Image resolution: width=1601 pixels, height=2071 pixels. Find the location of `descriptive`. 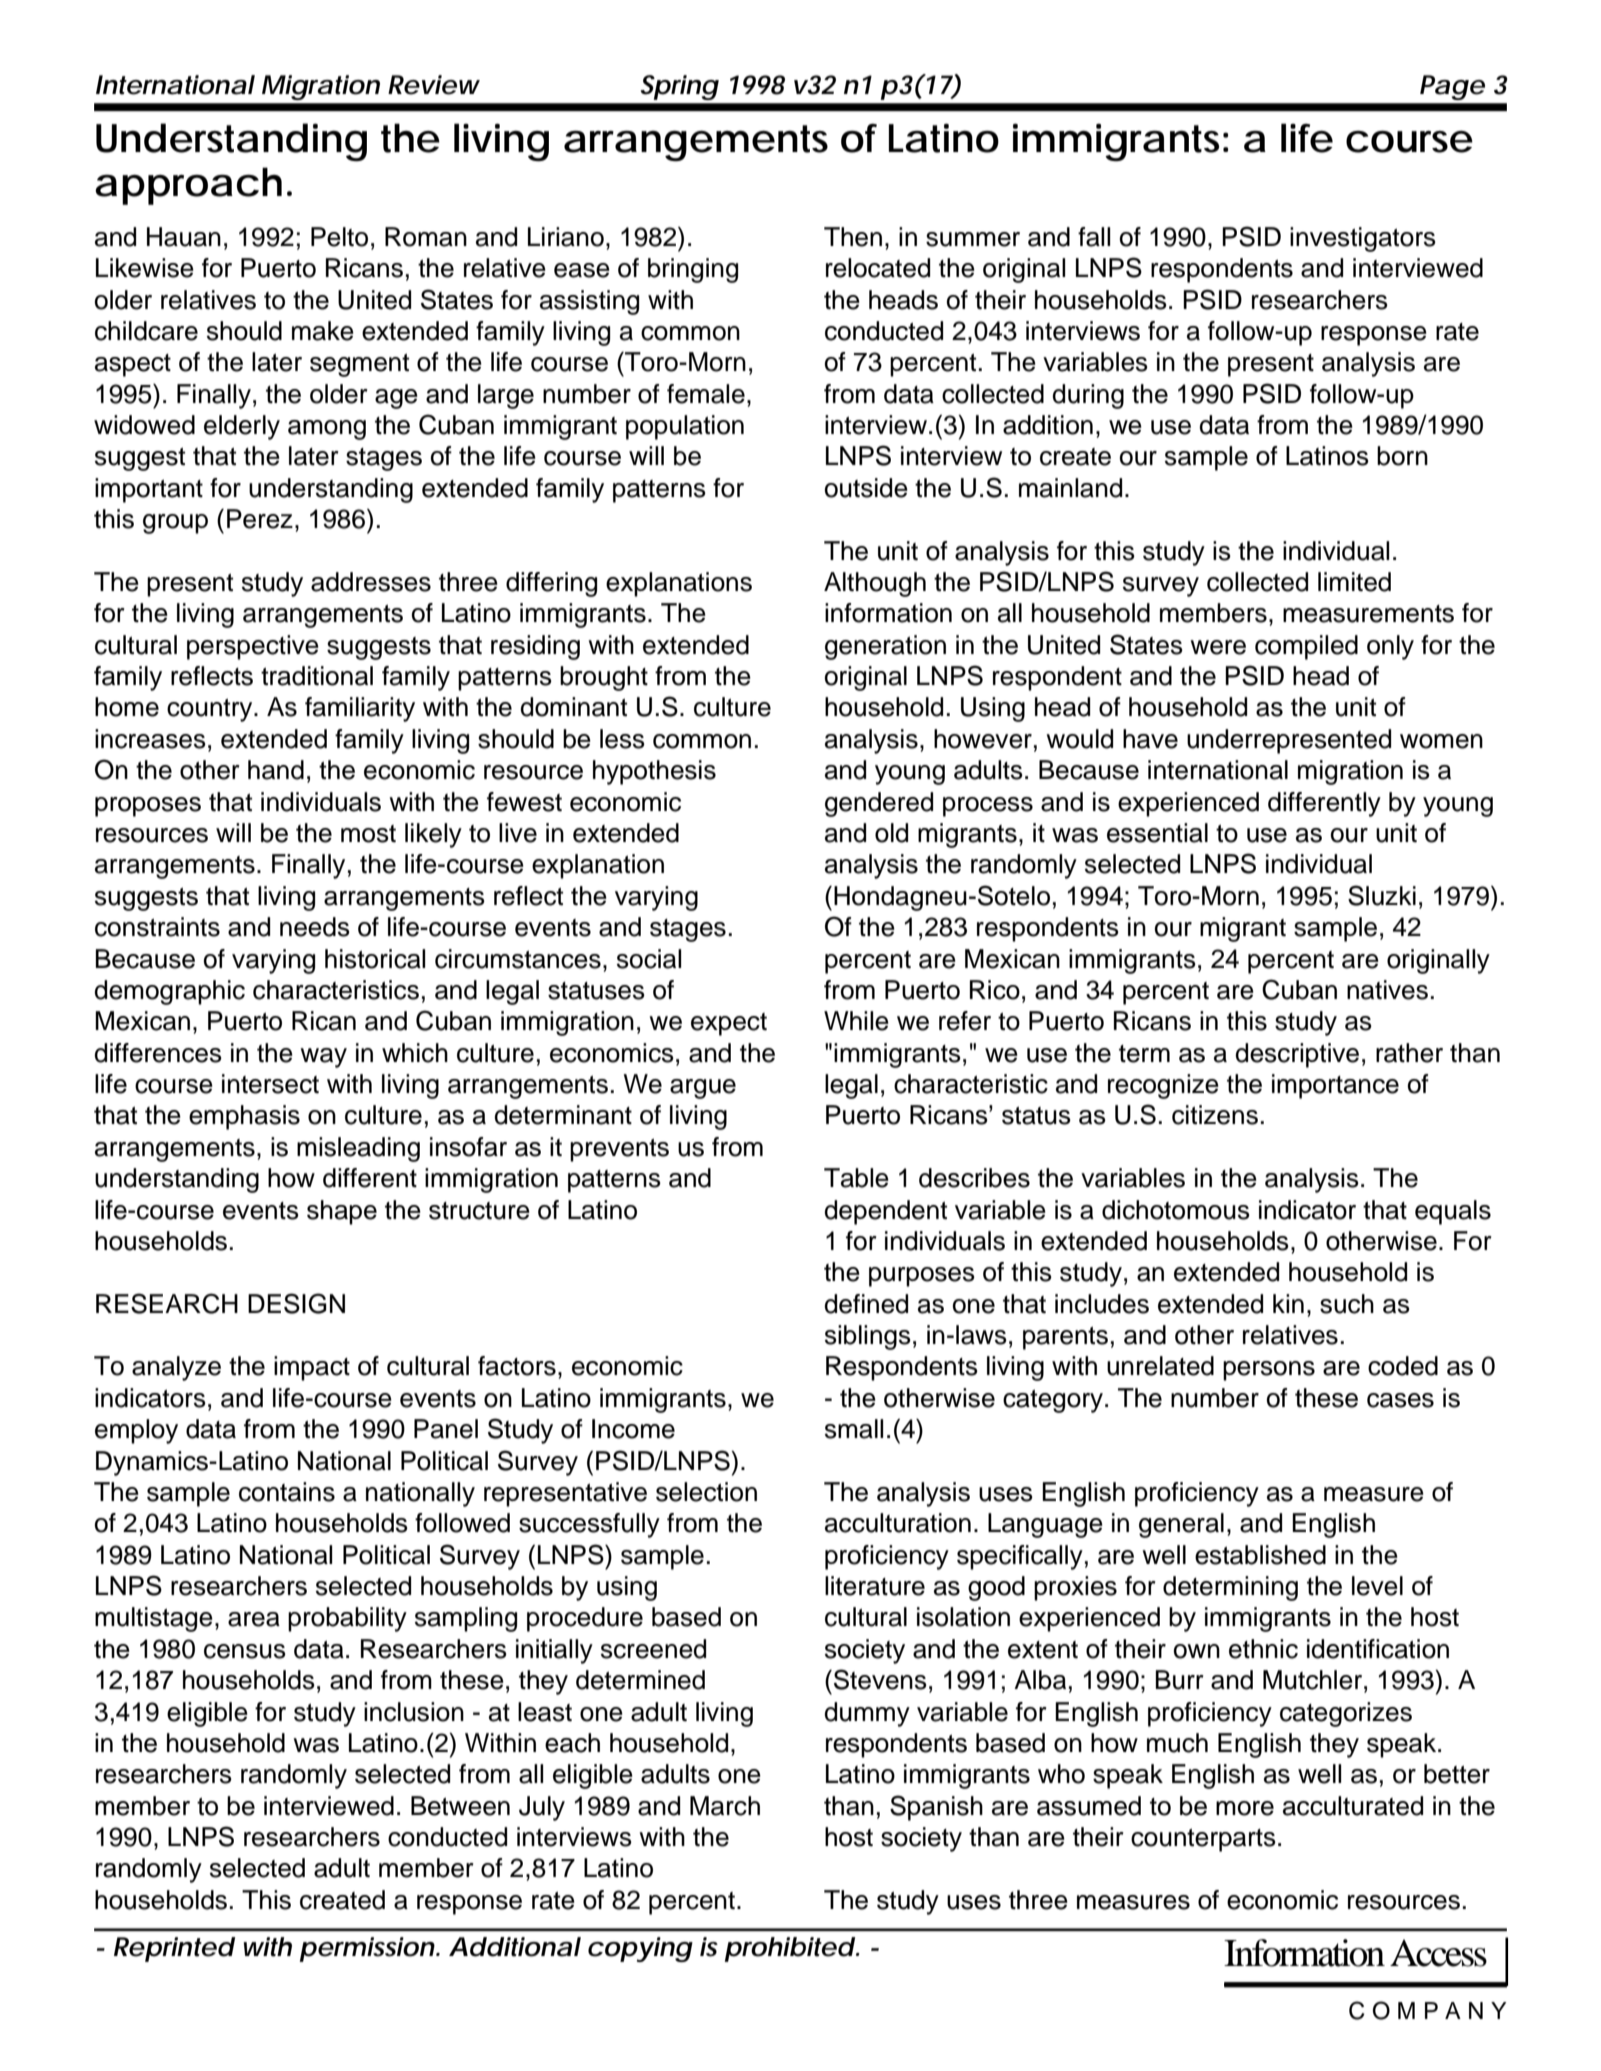

descriptive is located at coordinates (1297, 1055).
